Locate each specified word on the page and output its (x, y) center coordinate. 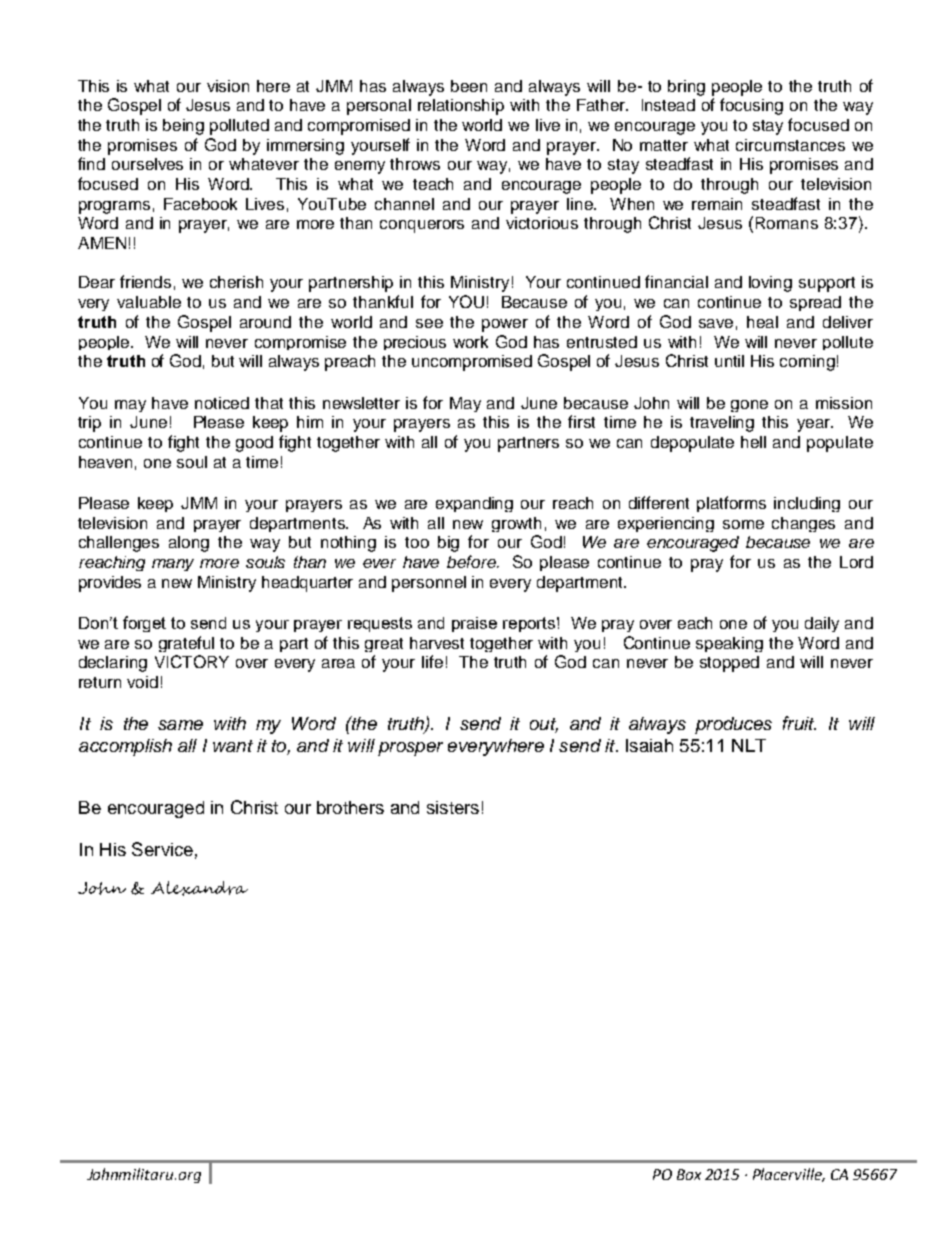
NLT (749, 745)
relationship (461, 107)
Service (162, 849)
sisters (453, 807)
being (183, 127)
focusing (751, 106)
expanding (474, 504)
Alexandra (199, 888)
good (254, 444)
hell (753, 442)
